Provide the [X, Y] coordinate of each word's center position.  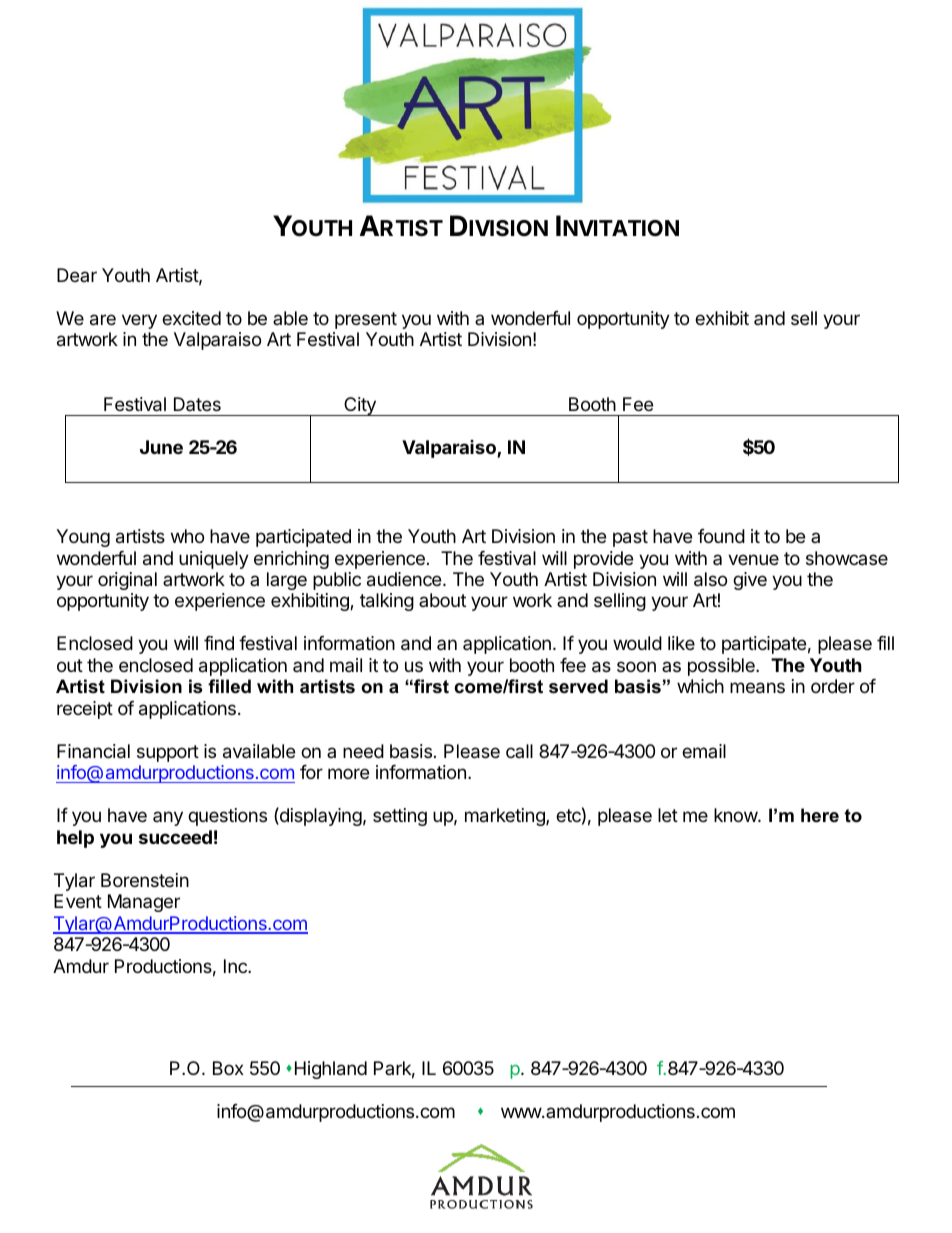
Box [228, 1068]
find [219, 643]
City [360, 406]
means [757, 688]
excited [191, 318]
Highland [331, 1070]
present [366, 320]
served [578, 686]
